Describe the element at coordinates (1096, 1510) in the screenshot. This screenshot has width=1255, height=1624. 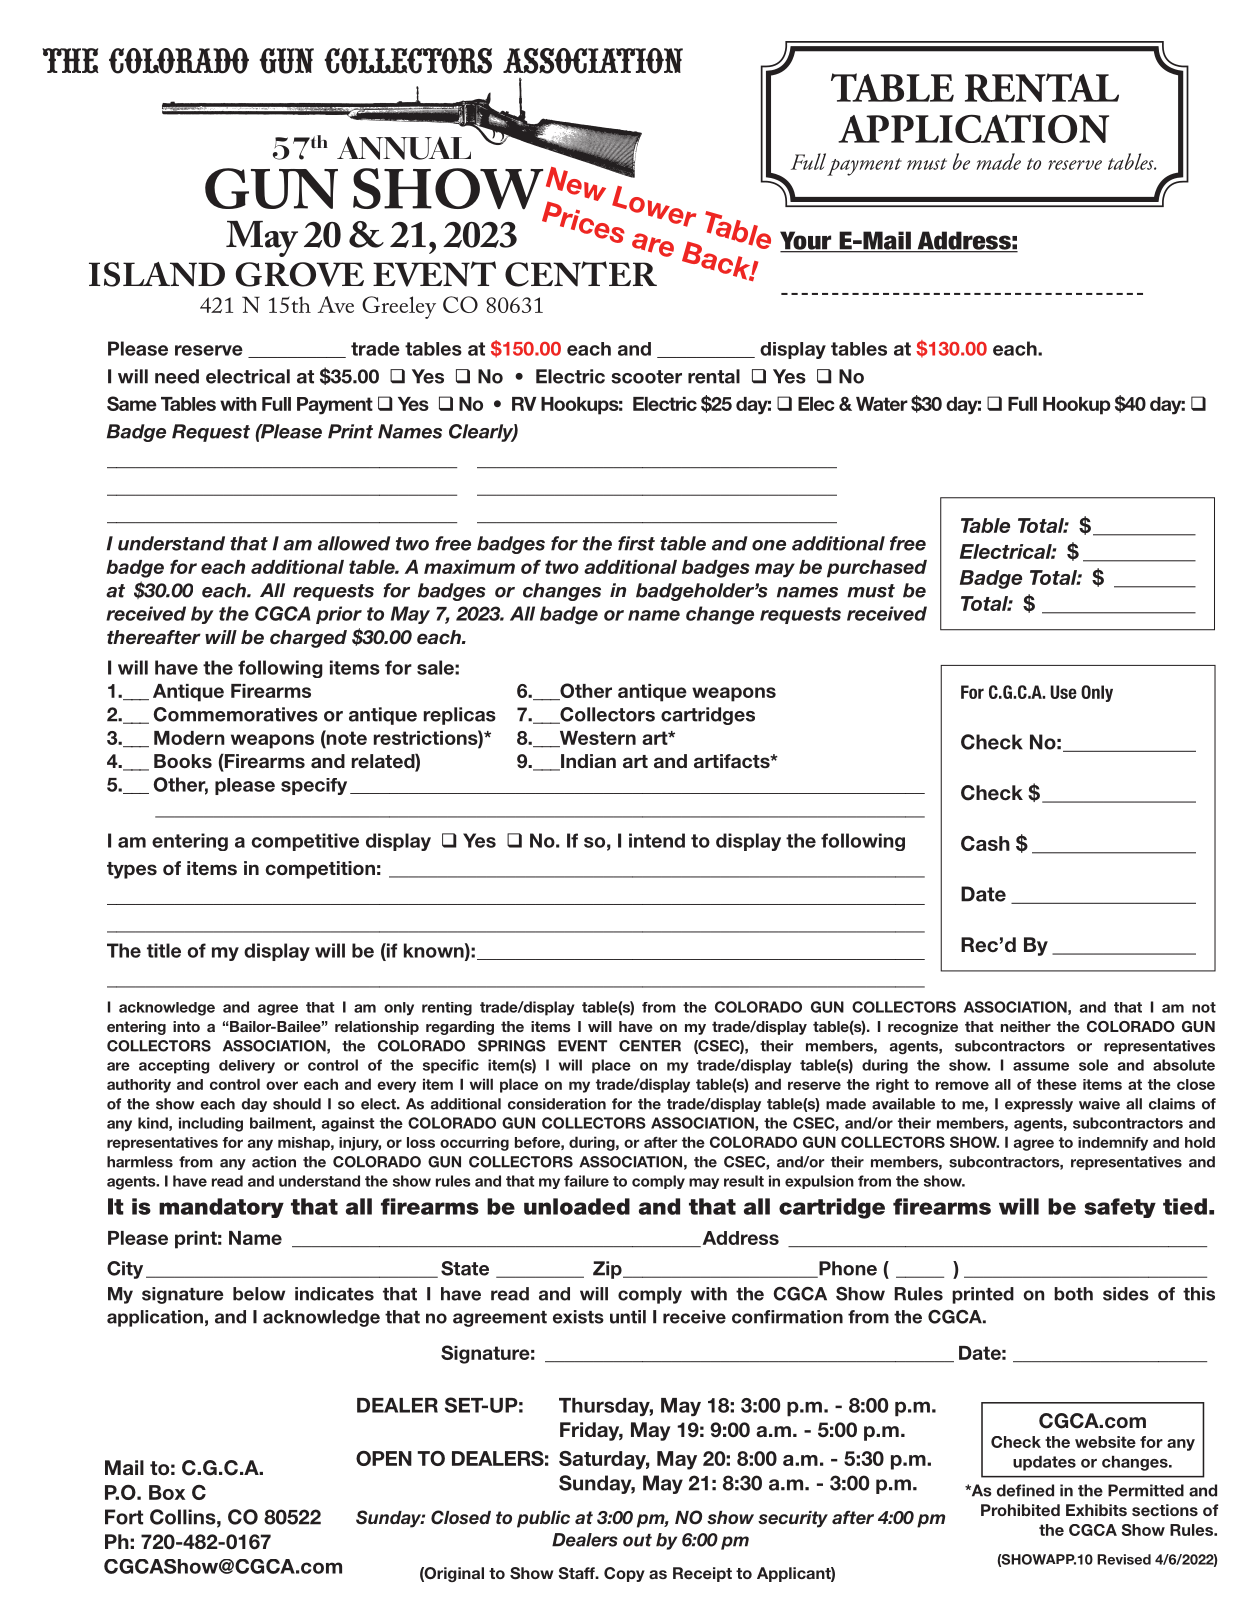
I see `Exhibits` at that location.
